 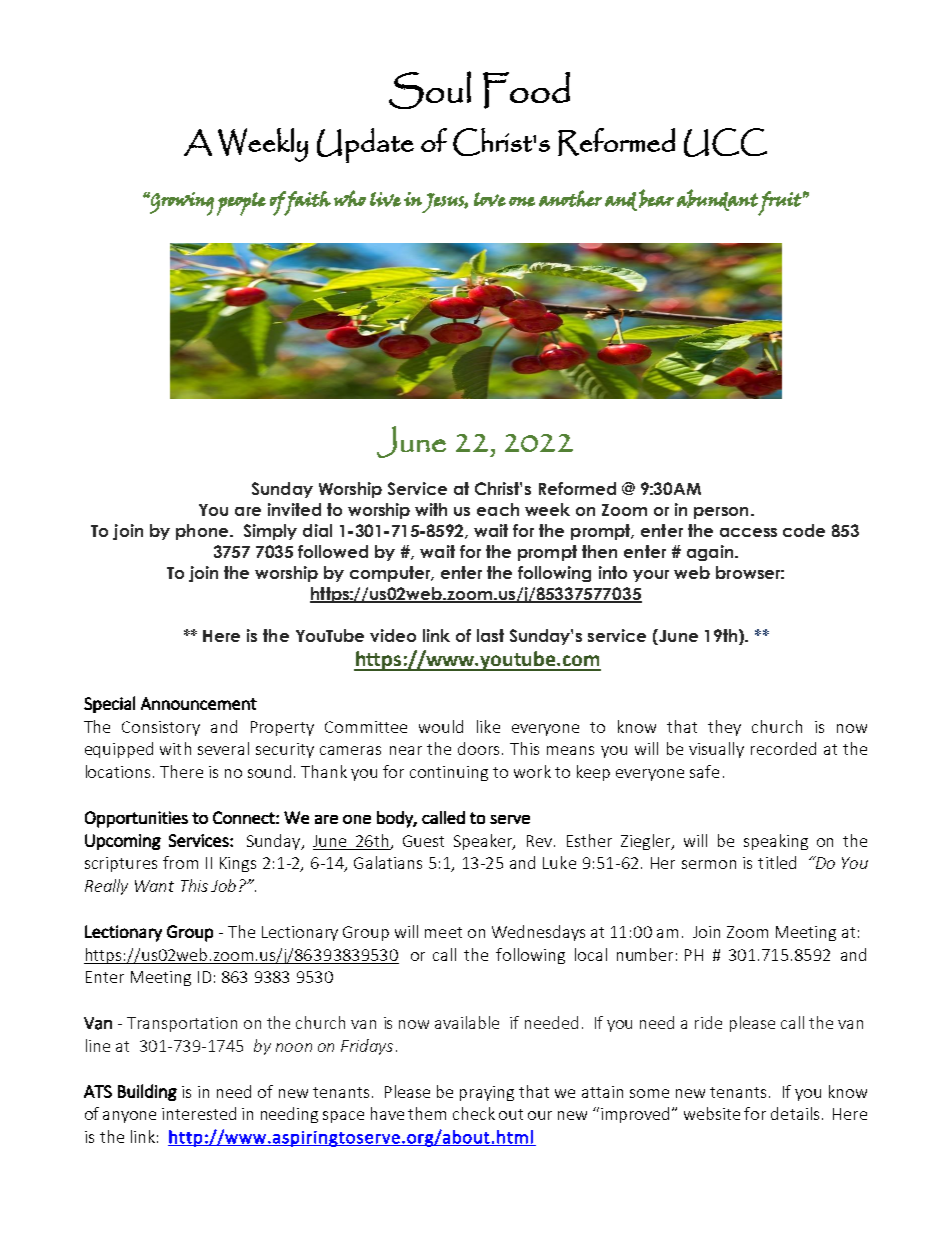 What do you see at coordinates (724, 728) in the page?
I see `they` at bounding box center [724, 728].
